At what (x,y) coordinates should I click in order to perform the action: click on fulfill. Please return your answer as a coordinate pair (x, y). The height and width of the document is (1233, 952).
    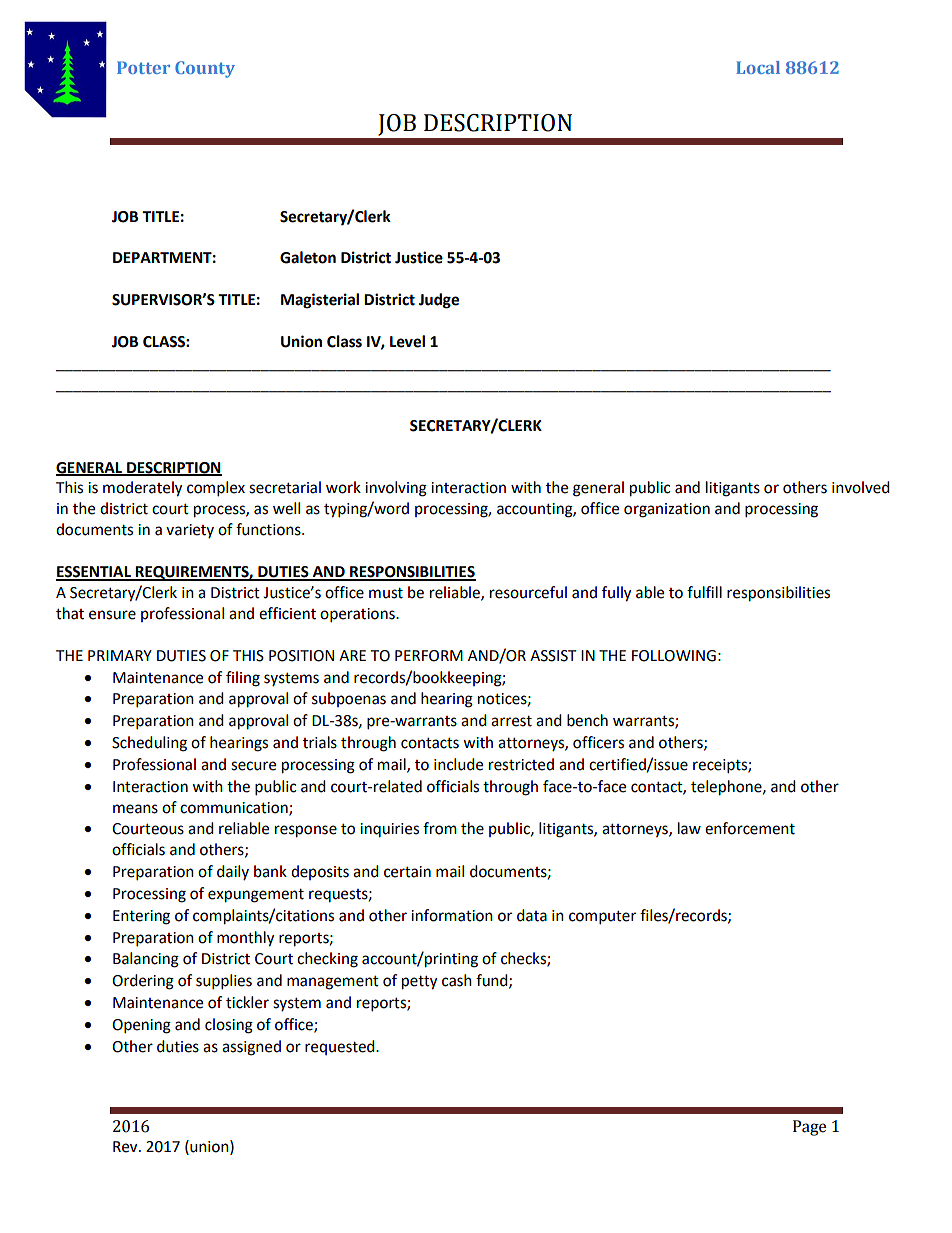
    Looking at the image, I should click on (704, 592).
